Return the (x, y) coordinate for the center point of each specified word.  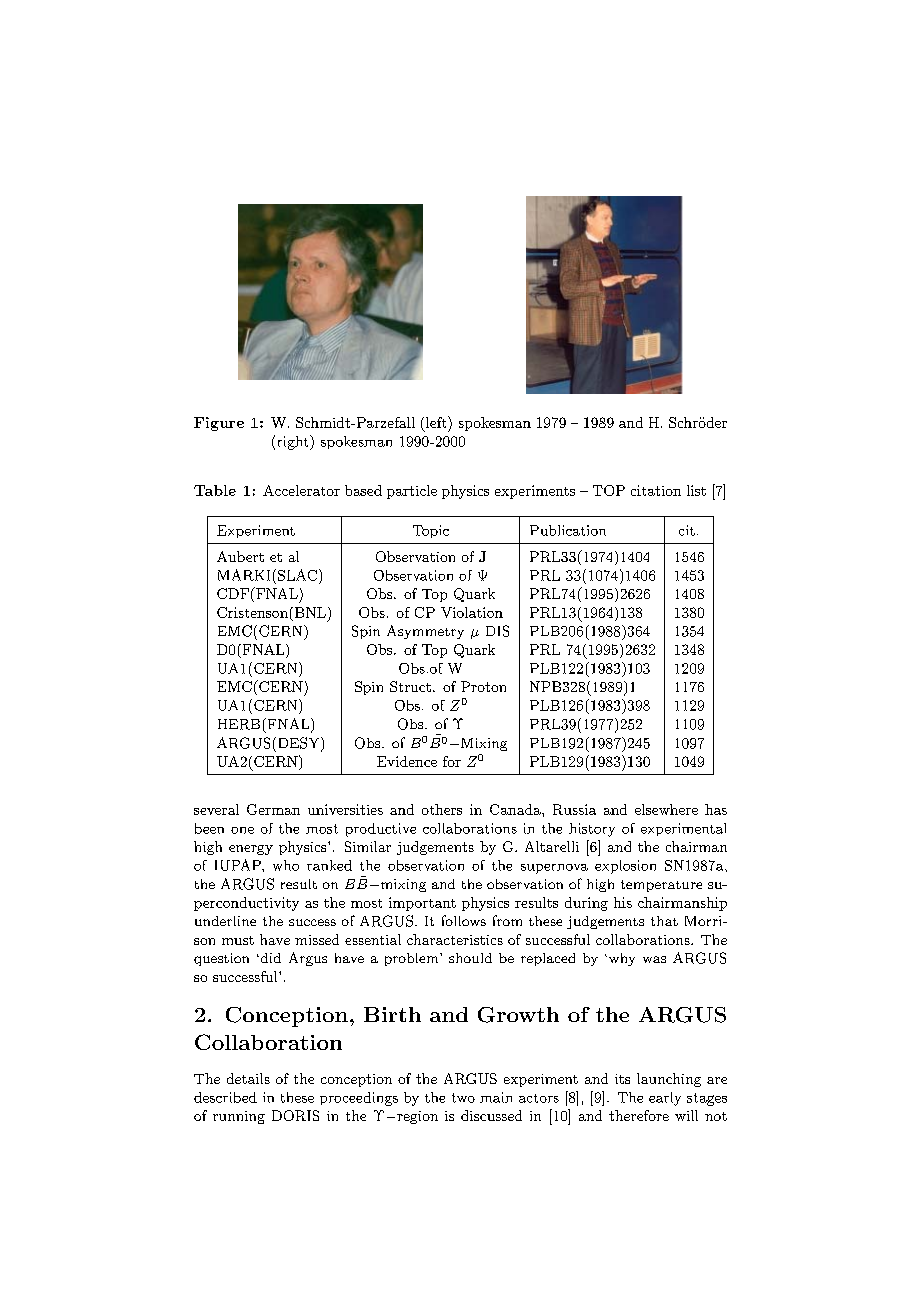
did (269, 958)
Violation (472, 612)
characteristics (455, 939)
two (463, 1098)
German (273, 809)
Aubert (240, 556)
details (248, 1078)
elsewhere (666, 809)
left (437, 422)
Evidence (407, 761)
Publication (568, 530)
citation (656, 490)
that (664, 921)
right (294, 442)
